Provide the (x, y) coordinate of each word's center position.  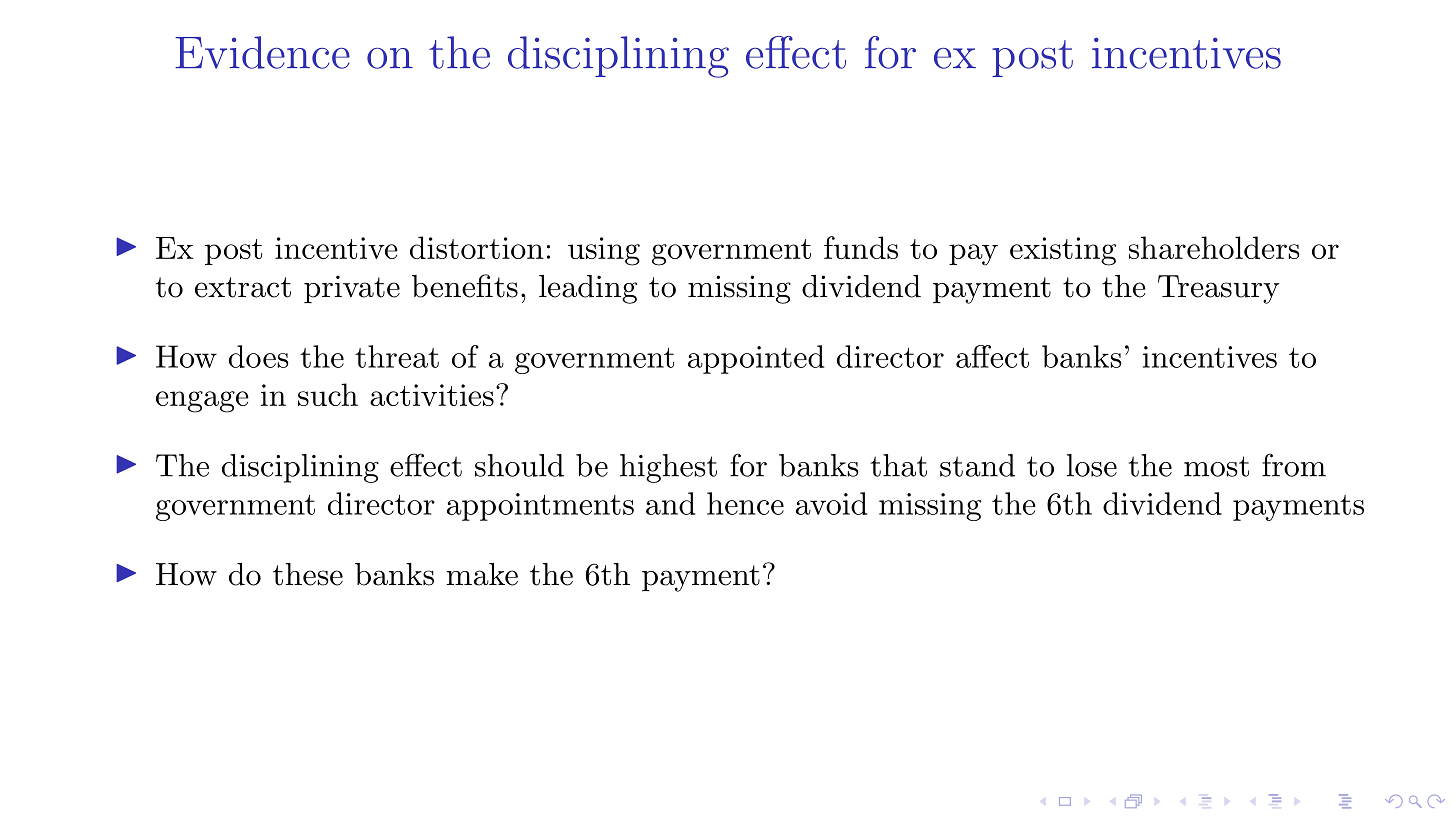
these (308, 574)
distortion (477, 247)
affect (992, 356)
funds (861, 247)
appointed (756, 359)
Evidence (262, 52)
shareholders (1214, 247)
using (604, 251)
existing (1063, 251)
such (328, 394)
